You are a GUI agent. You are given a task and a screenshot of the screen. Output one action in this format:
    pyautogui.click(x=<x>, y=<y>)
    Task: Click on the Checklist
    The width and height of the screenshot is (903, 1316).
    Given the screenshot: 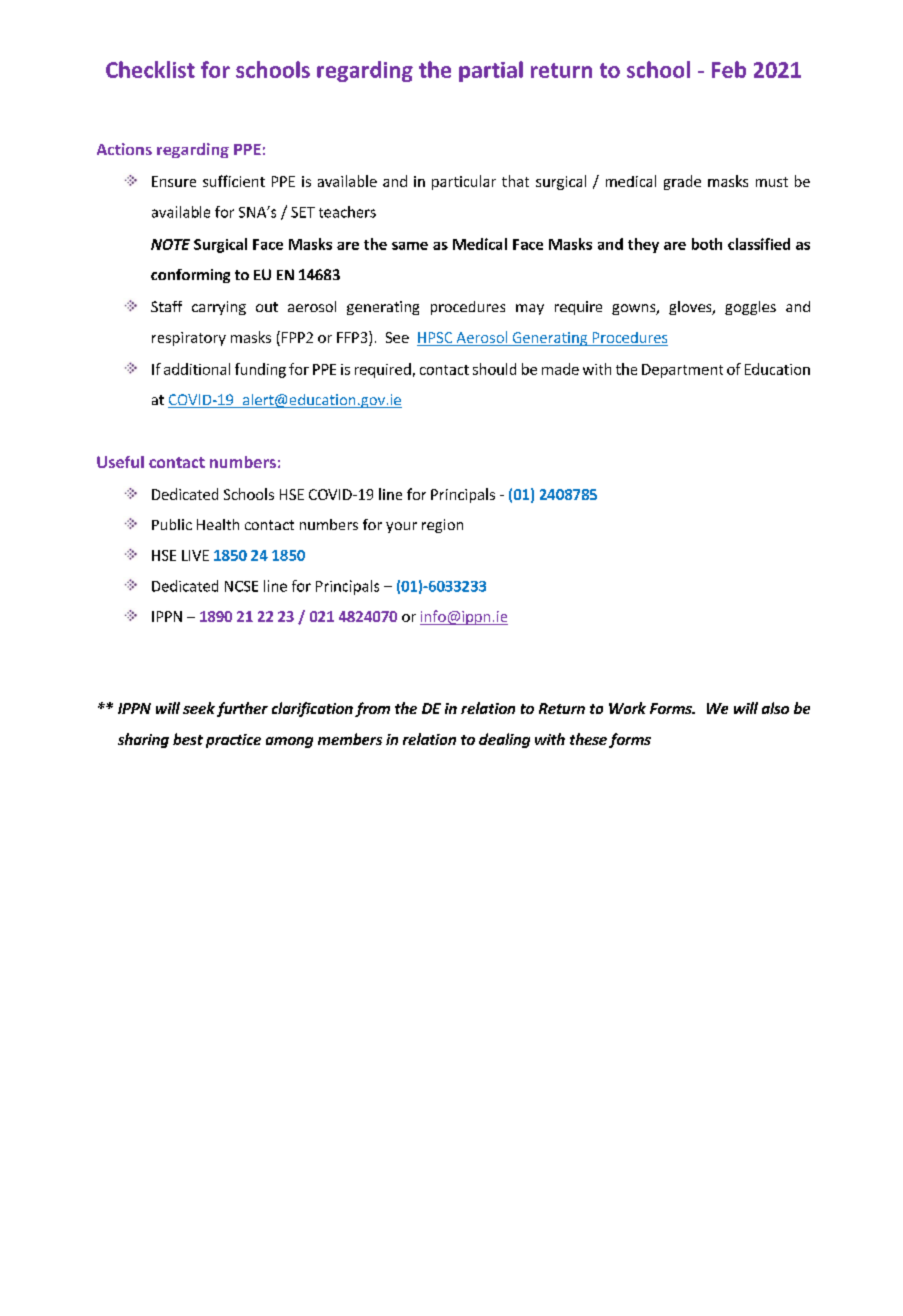 What is the action you would take?
    pyautogui.click(x=150, y=69)
